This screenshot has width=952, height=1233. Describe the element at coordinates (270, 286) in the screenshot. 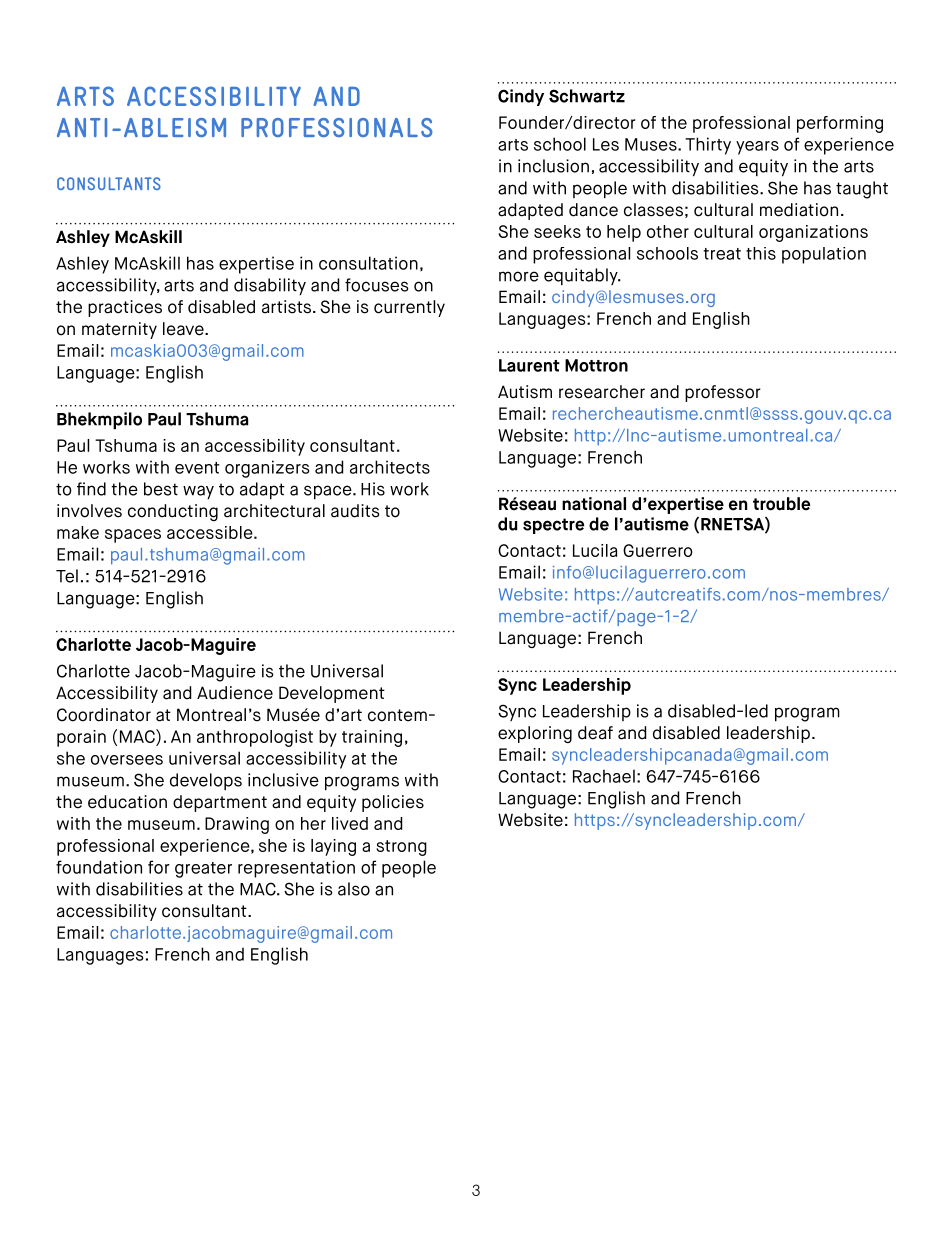

I see `disability` at that location.
